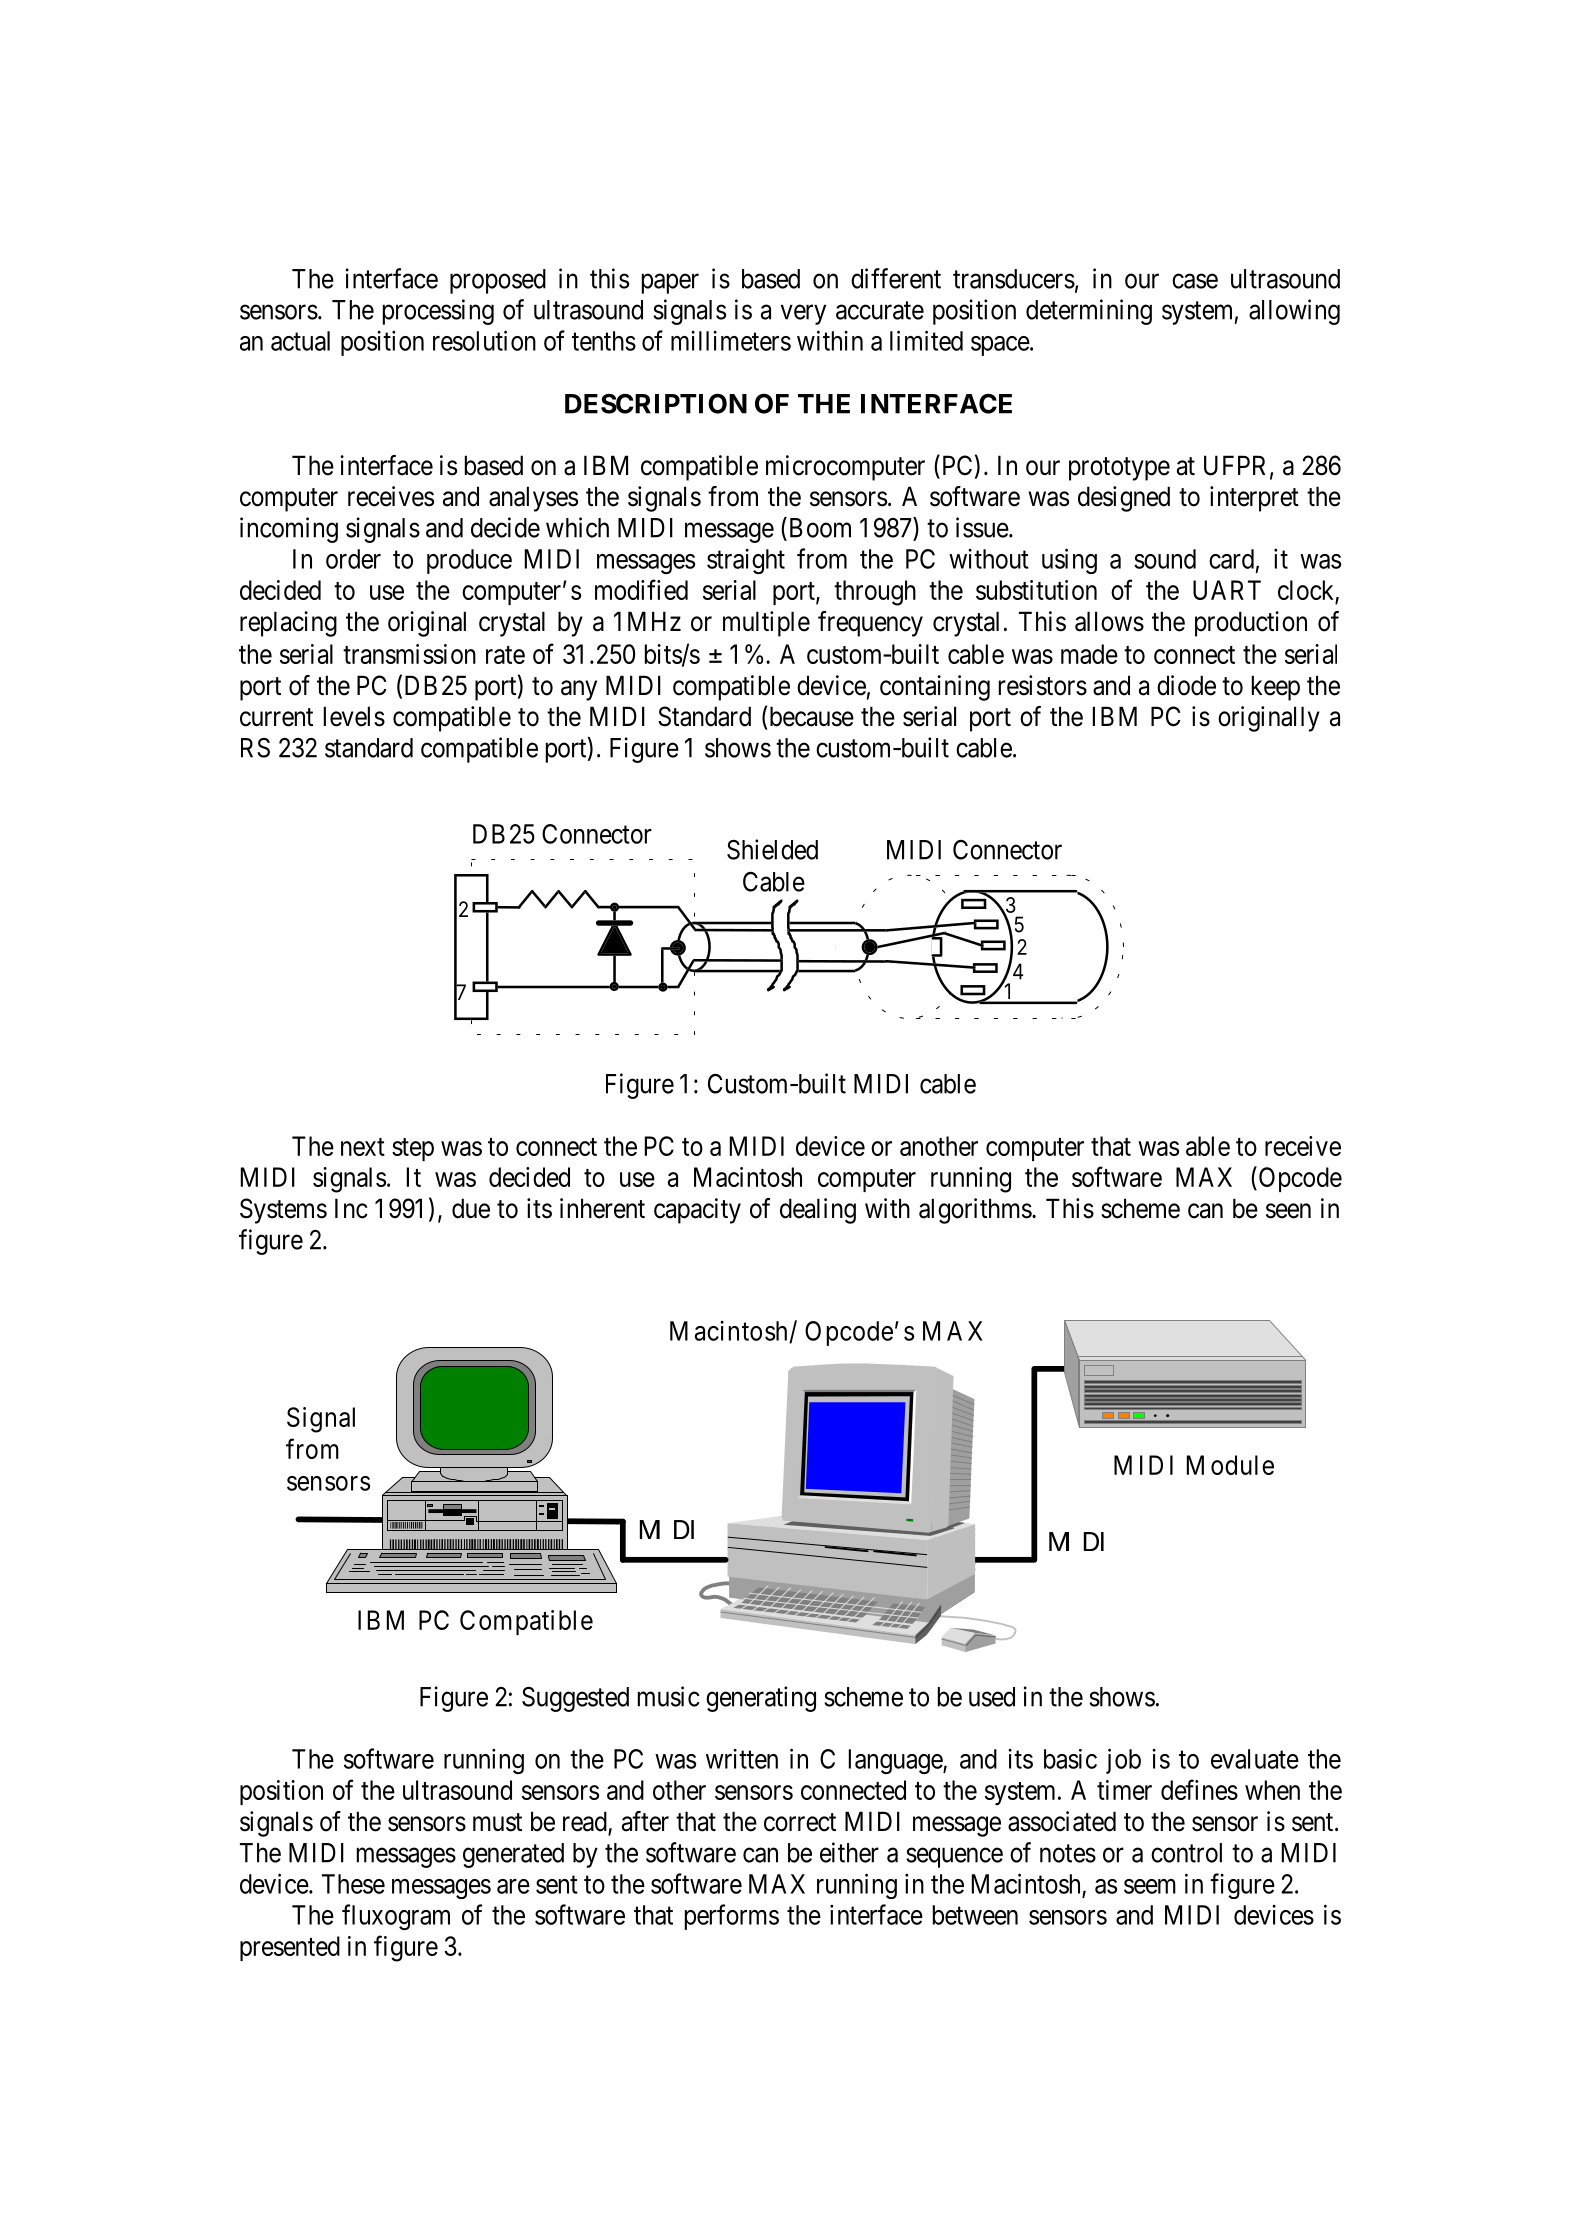 This screenshot has width=1578, height=2233. What do you see at coordinates (1195, 281) in the screenshot?
I see `case` at bounding box center [1195, 281].
